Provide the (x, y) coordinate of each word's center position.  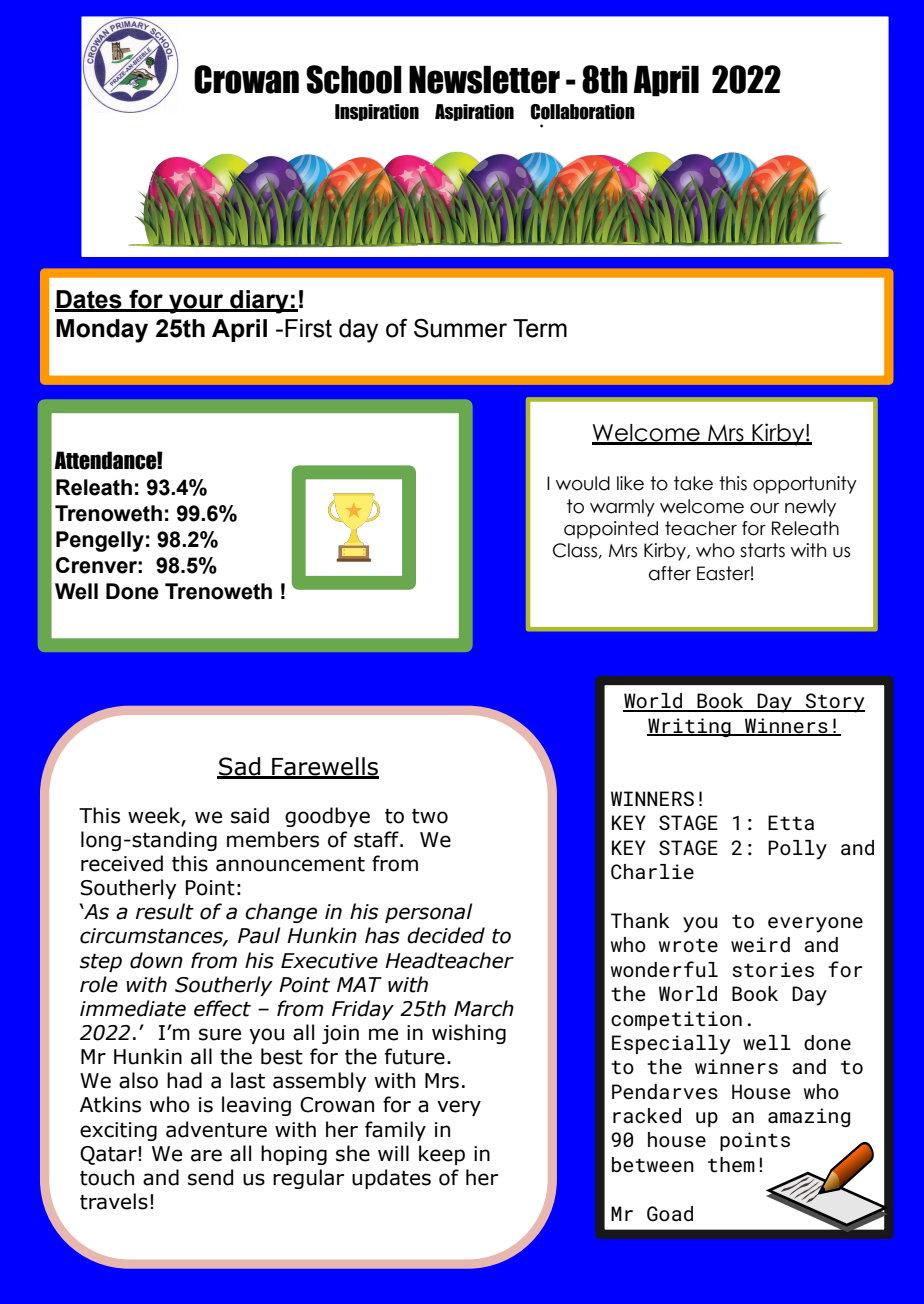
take (693, 483)
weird (760, 945)
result (165, 911)
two (430, 816)
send (210, 1177)
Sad (240, 767)
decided (446, 935)
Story (834, 703)
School (354, 79)
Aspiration (474, 112)
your (196, 304)
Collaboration (583, 112)
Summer (460, 328)
